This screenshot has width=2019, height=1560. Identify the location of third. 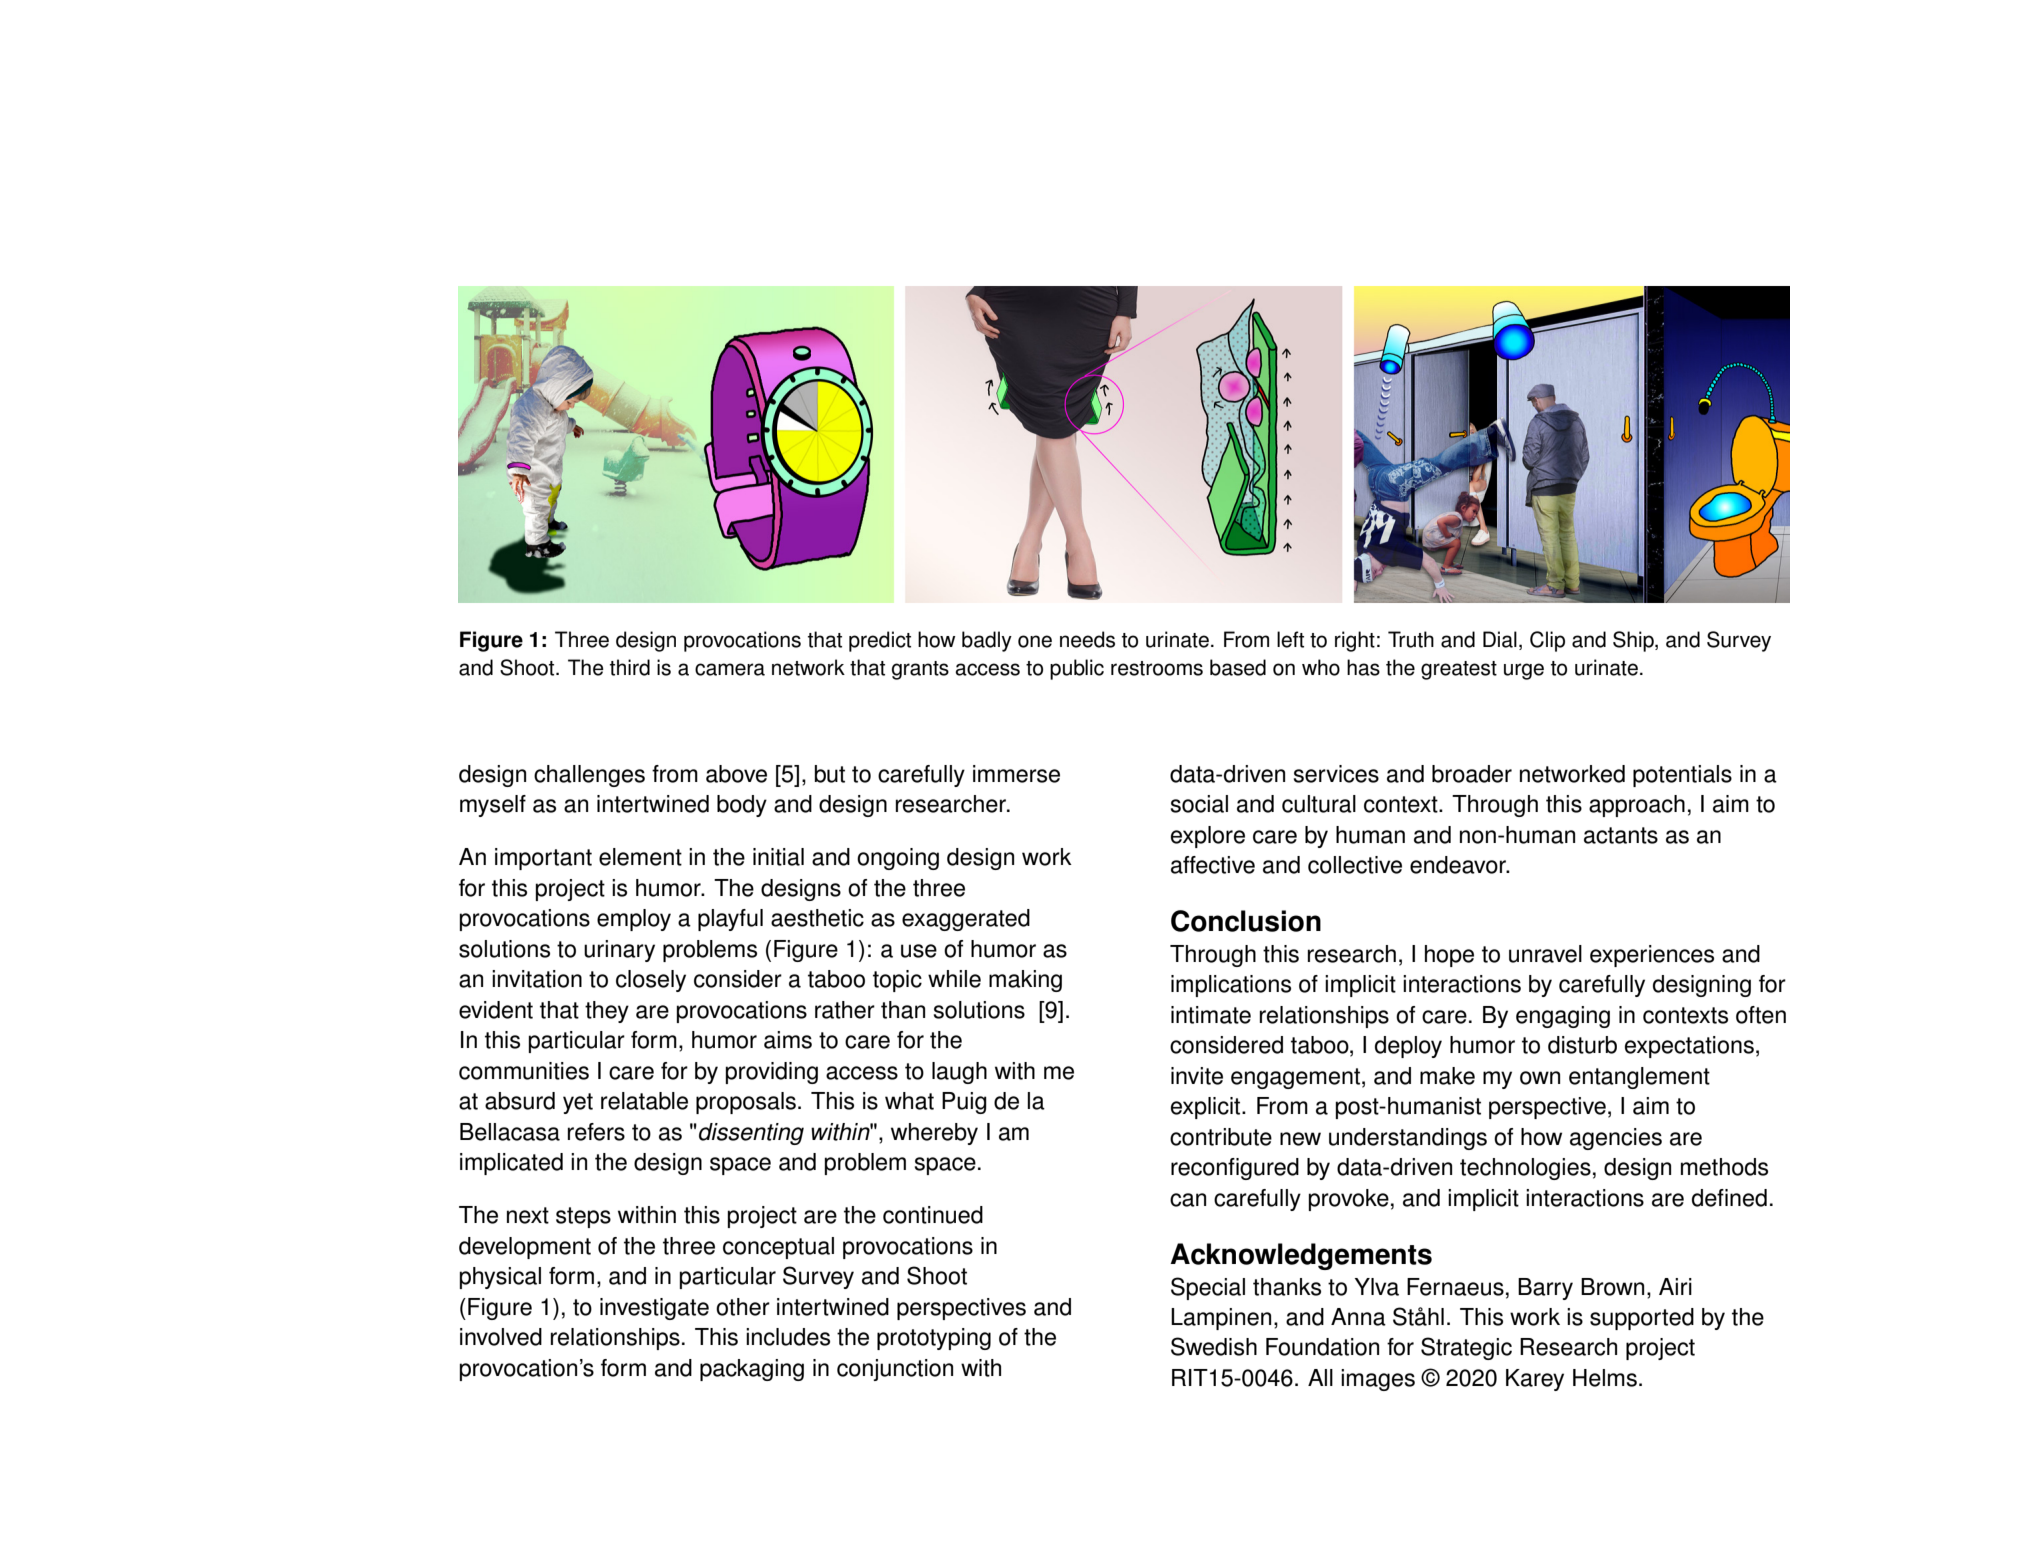
(630, 667).
